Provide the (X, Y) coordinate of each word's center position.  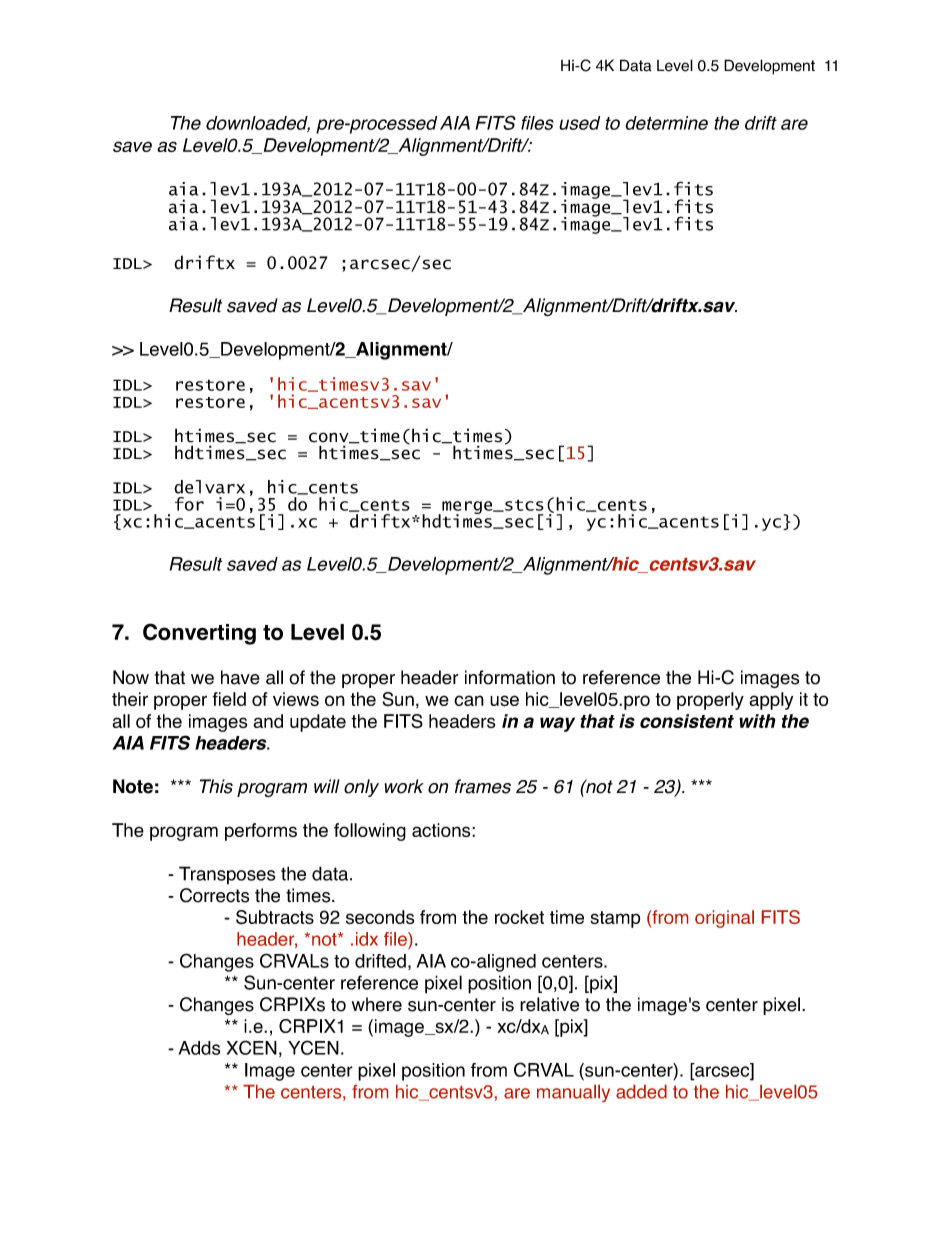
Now (131, 677)
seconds (380, 917)
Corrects (214, 895)
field (229, 699)
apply (771, 701)
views (296, 699)
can (469, 700)
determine (666, 123)
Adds (199, 1048)
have (240, 677)
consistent (687, 721)
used (579, 123)
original (724, 919)
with (757, 721)
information (510, 677)
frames (483, 786)
